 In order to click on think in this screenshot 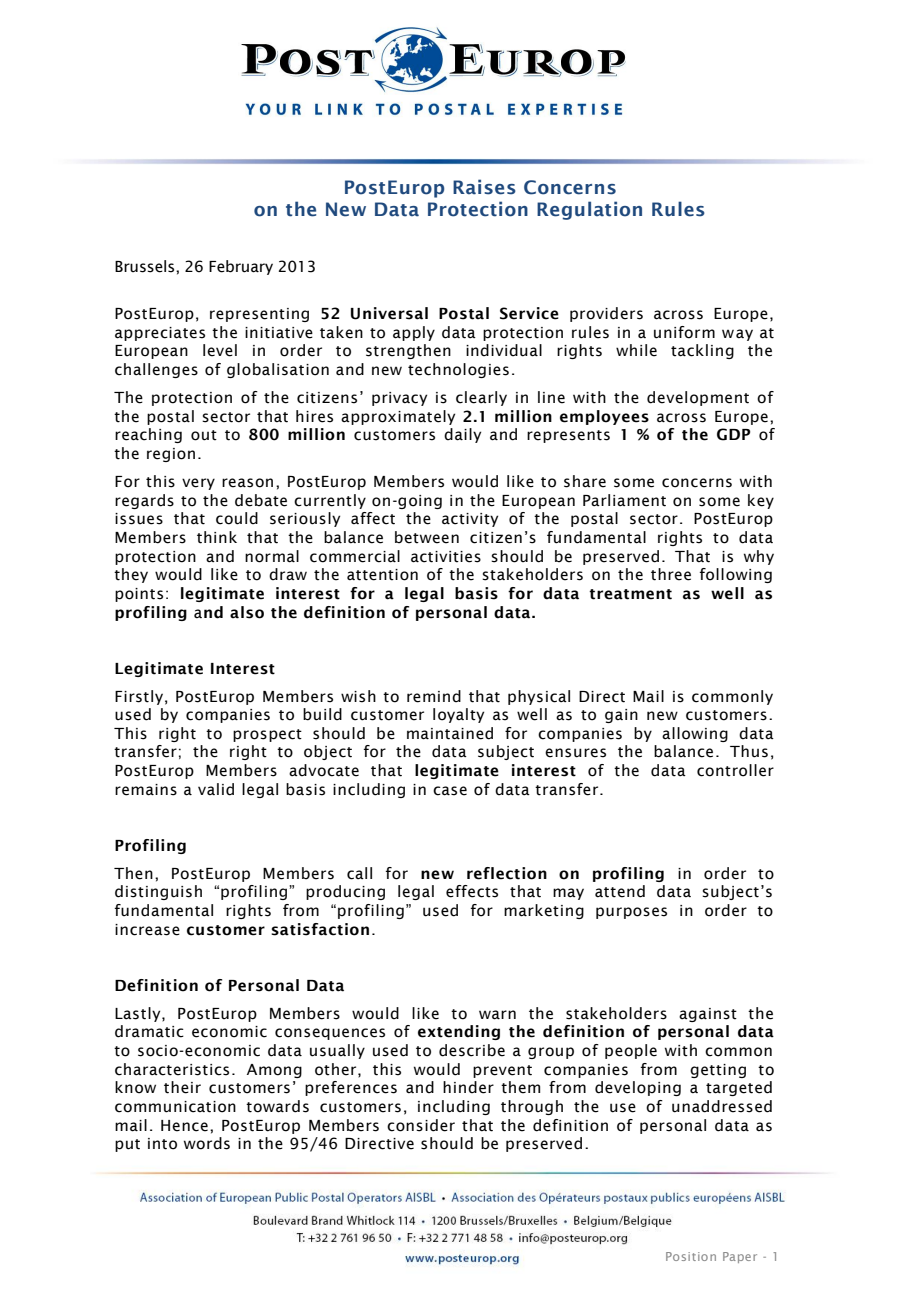, I will do `click(217, 537)`.
